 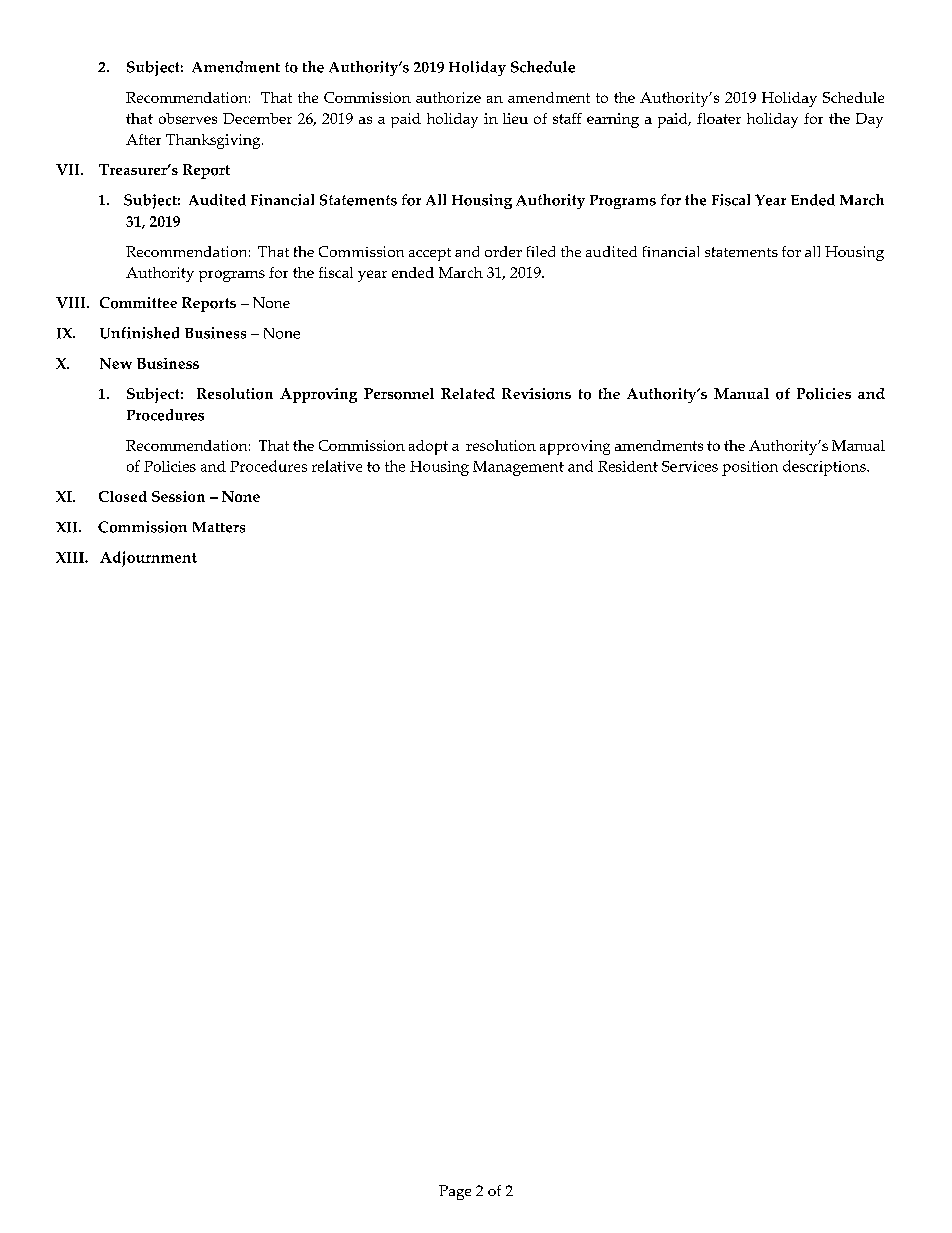 What do you see at coordinates (455, 1192) in the screenshot?
I see `Page` at bounding box center [455, 1192].
